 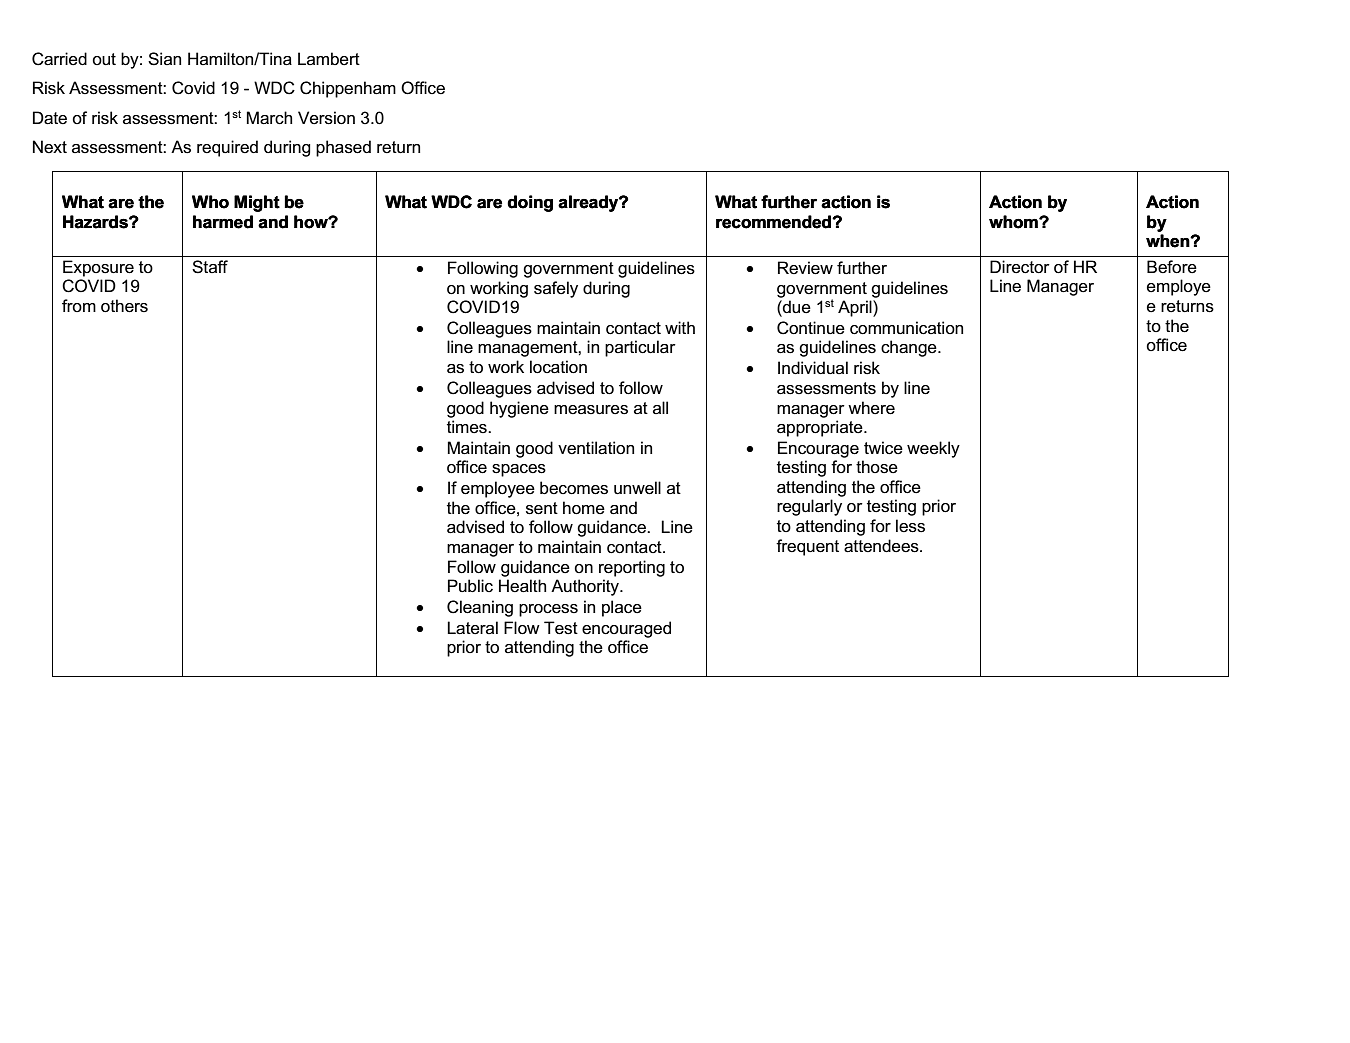 I want to click on Director, so click(x=1020, y=267).
